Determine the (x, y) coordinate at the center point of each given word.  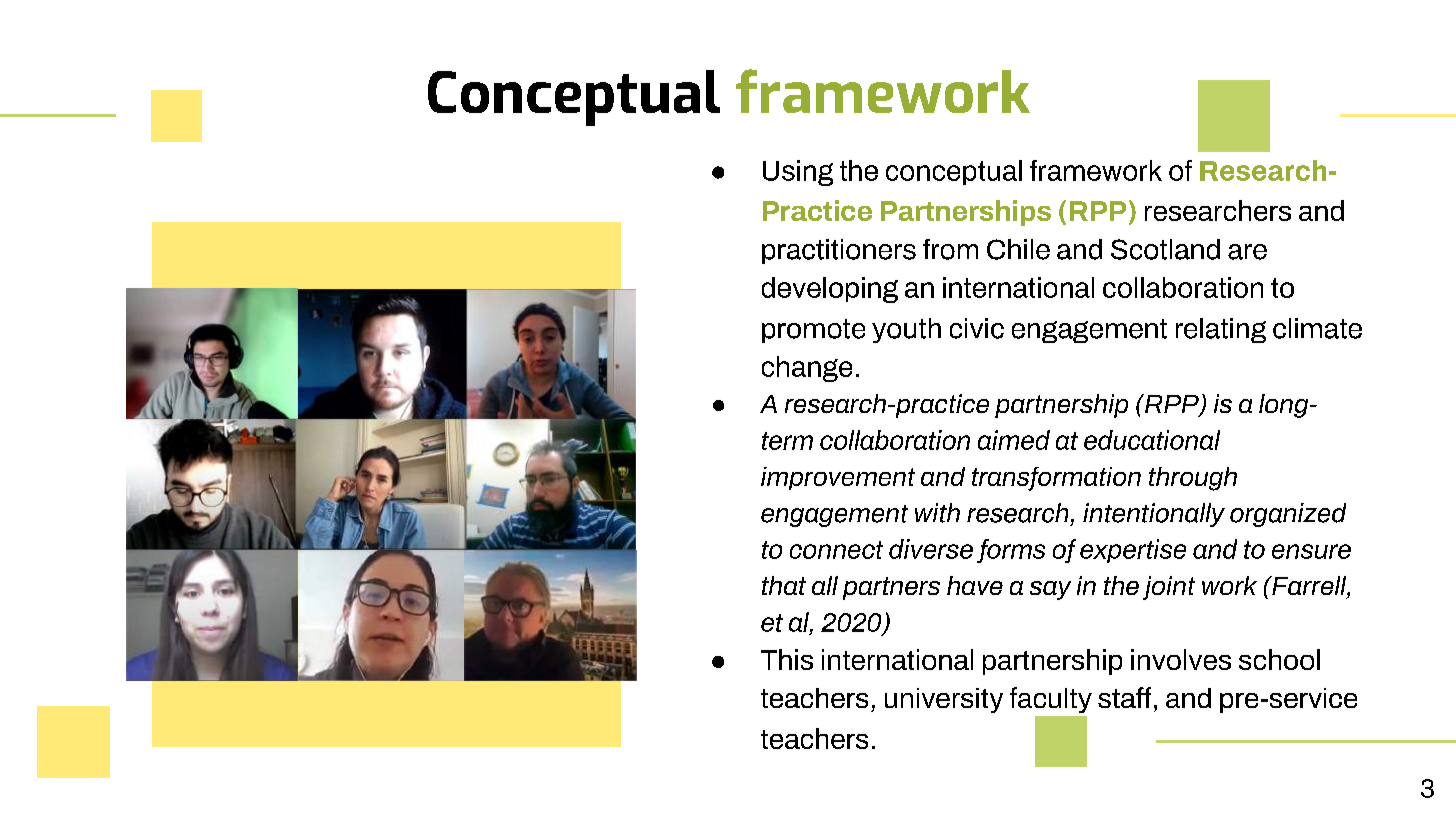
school (1279, 659)
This (787, 659)
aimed (1014, 440)
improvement (838, 478)
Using (798, 173)
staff (1124, 697)
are (1247, 252)
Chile (1018, 249)
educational (1152, 440)
